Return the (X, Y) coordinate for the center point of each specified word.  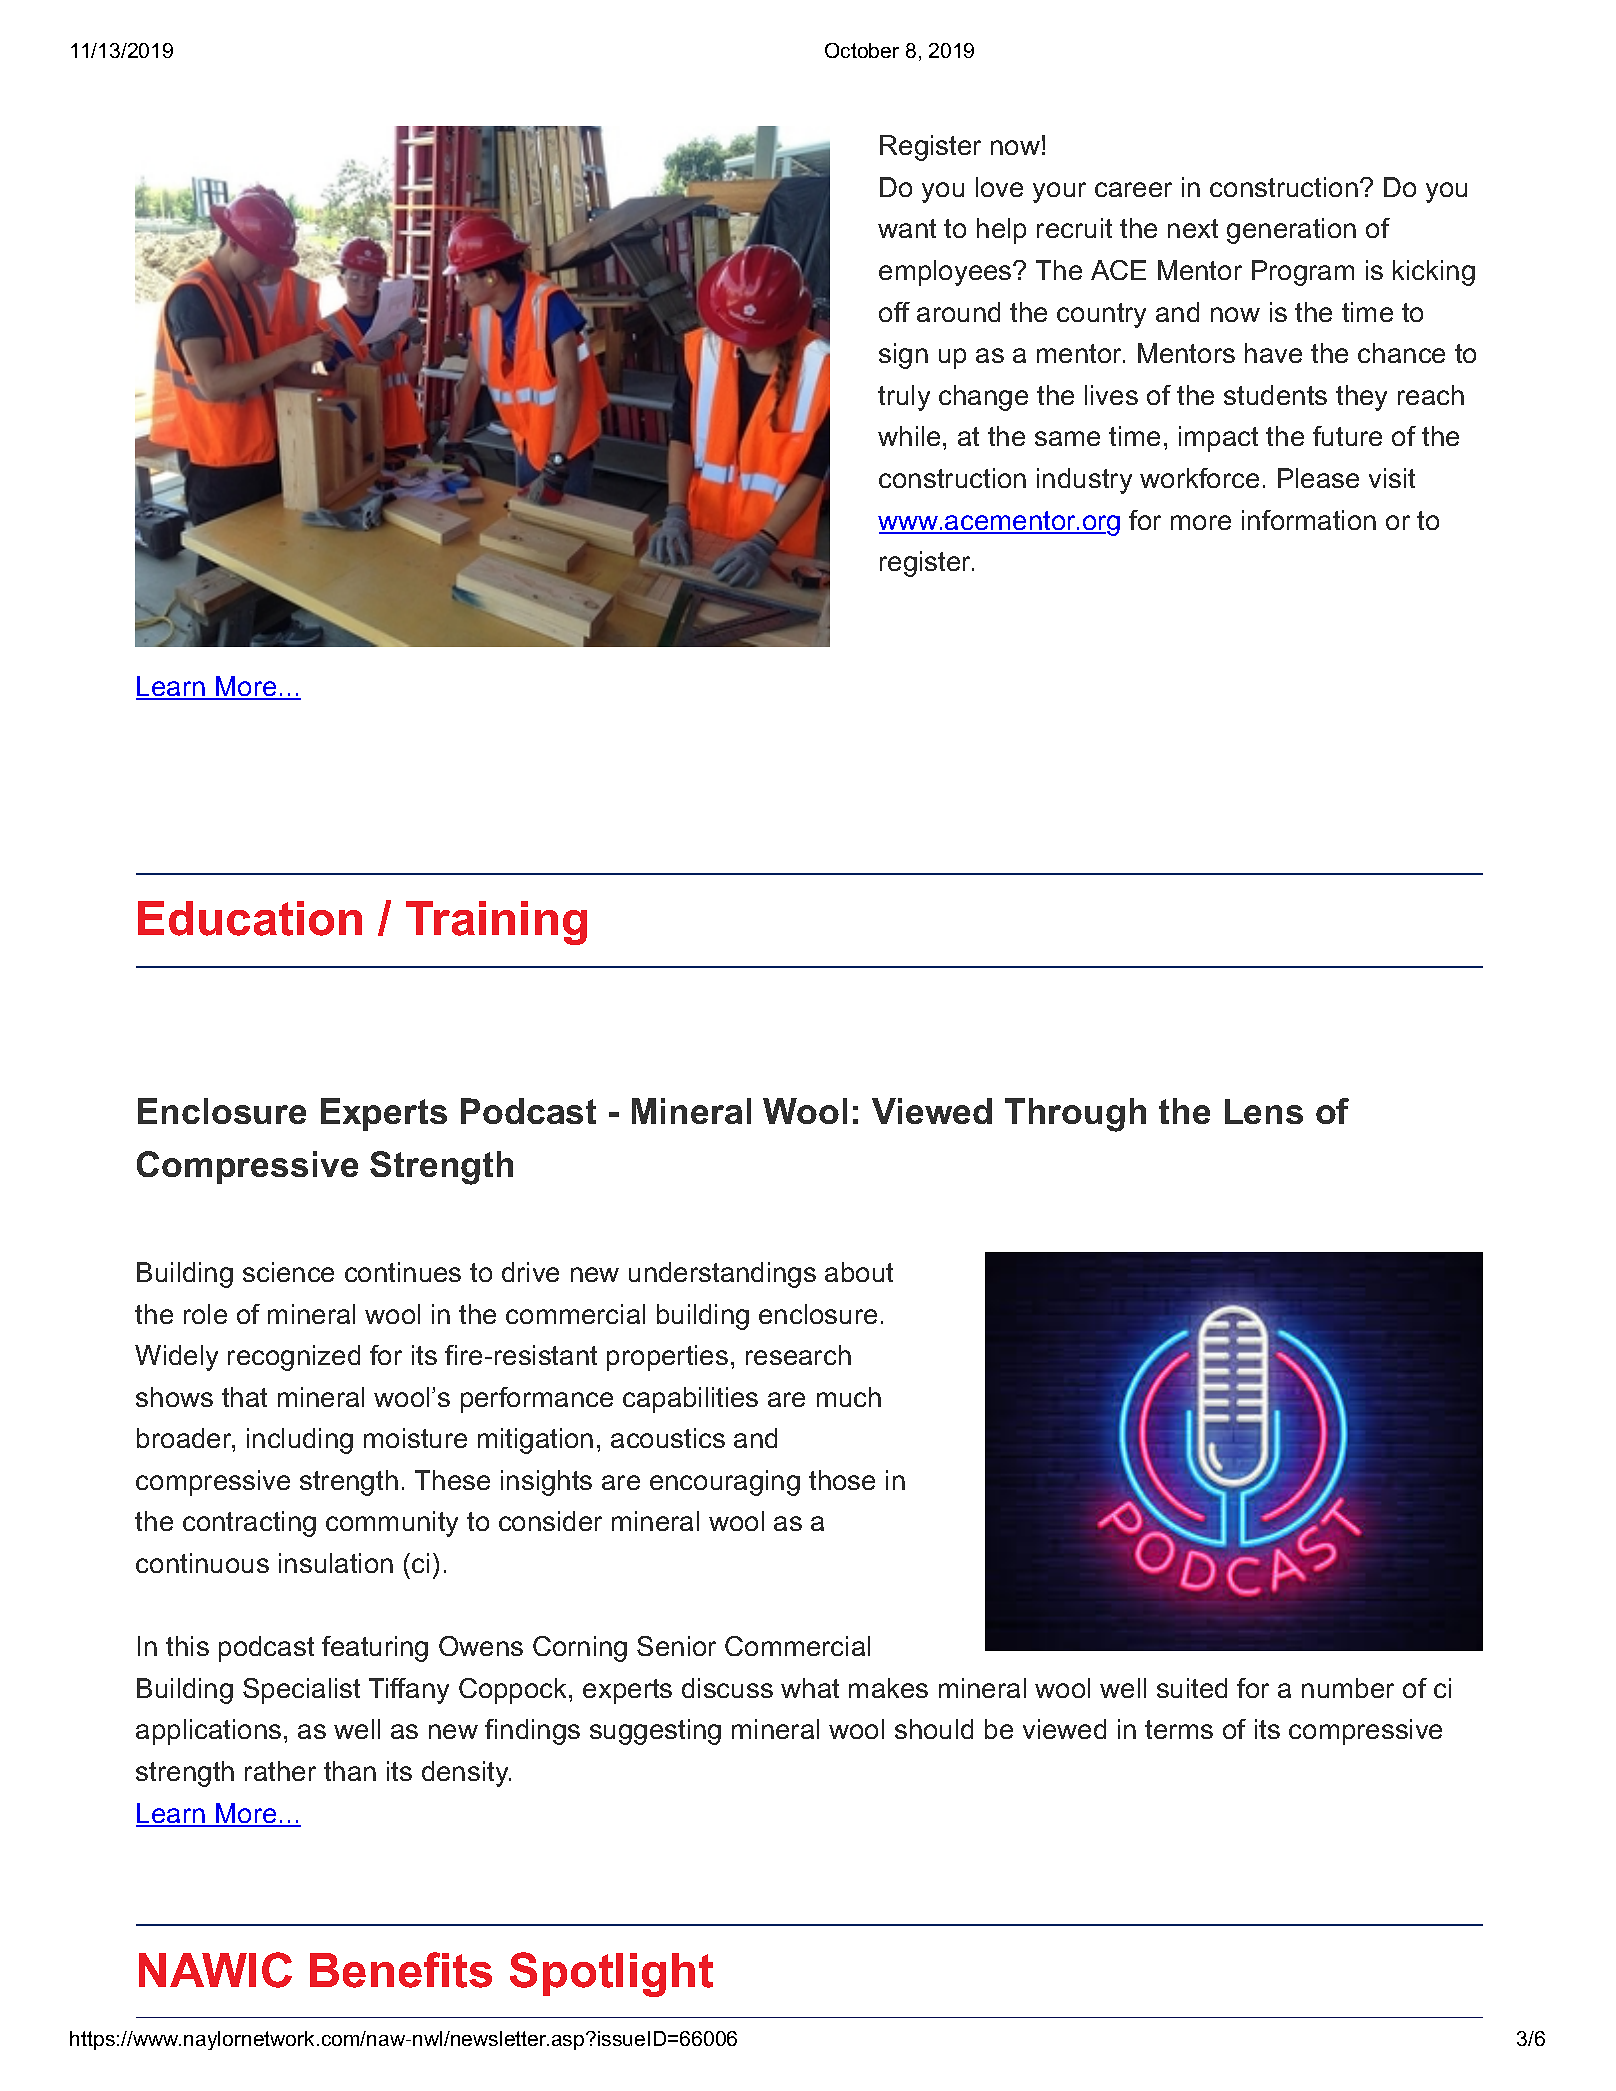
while (909, 436)
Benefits (401, 1970)
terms (1179, 1729)
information (1309, 520)
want (907, 228)
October (862, 50)
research (798, 1355)
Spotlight (611, 1974)
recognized (294, 1358)
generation (1291, 231)
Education (250, 918)
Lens (1264, 1111)
